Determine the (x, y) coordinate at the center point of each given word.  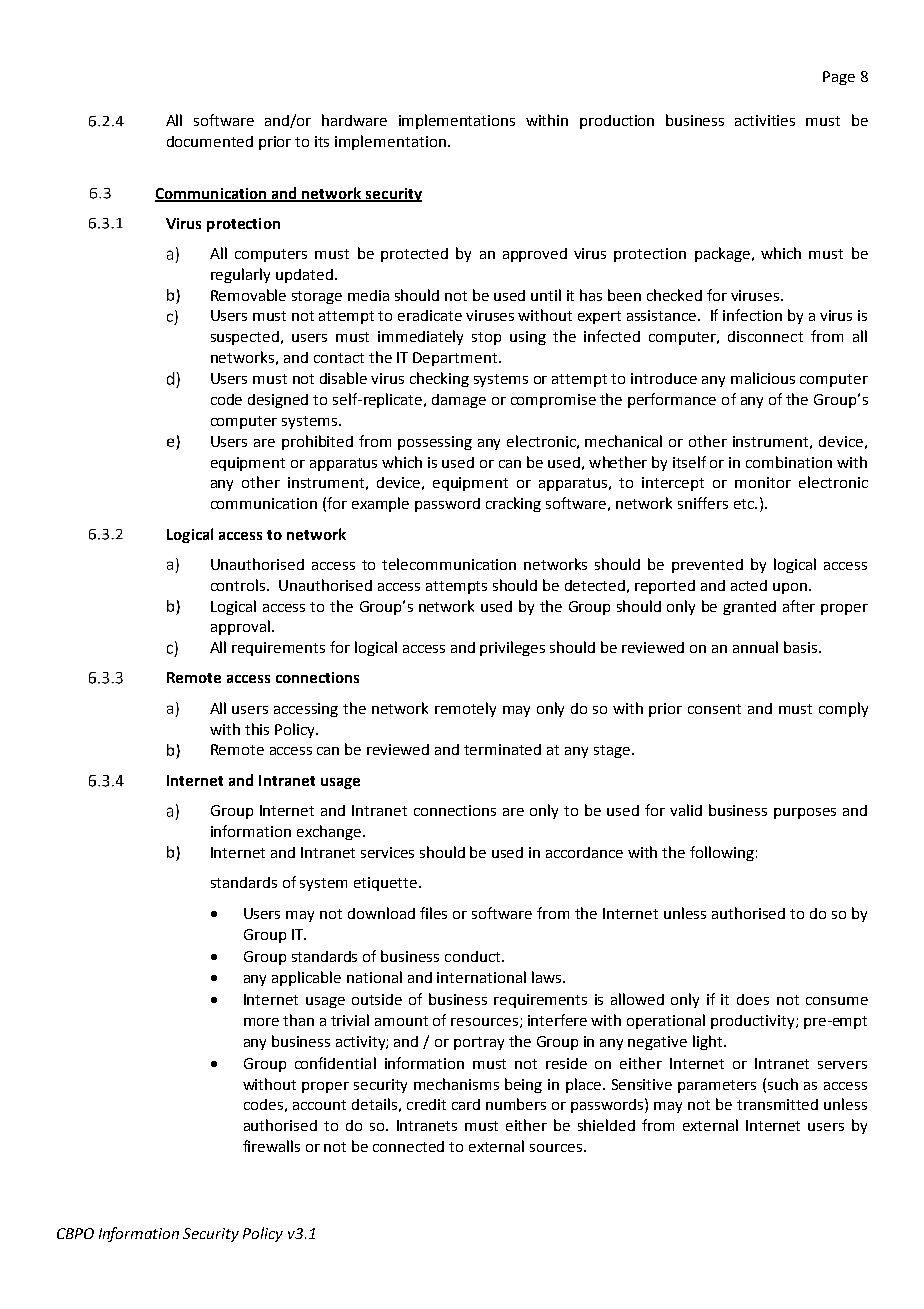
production (617, 122)
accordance (584, 852)
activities (765, 120)
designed (278, 401)
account (319, 1105)
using (528, 338)
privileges (512, 648)
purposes (805, 813)
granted (749, 608)
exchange (330, 832)
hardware (354, 120)
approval (240, 627)
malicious (763, 378)
